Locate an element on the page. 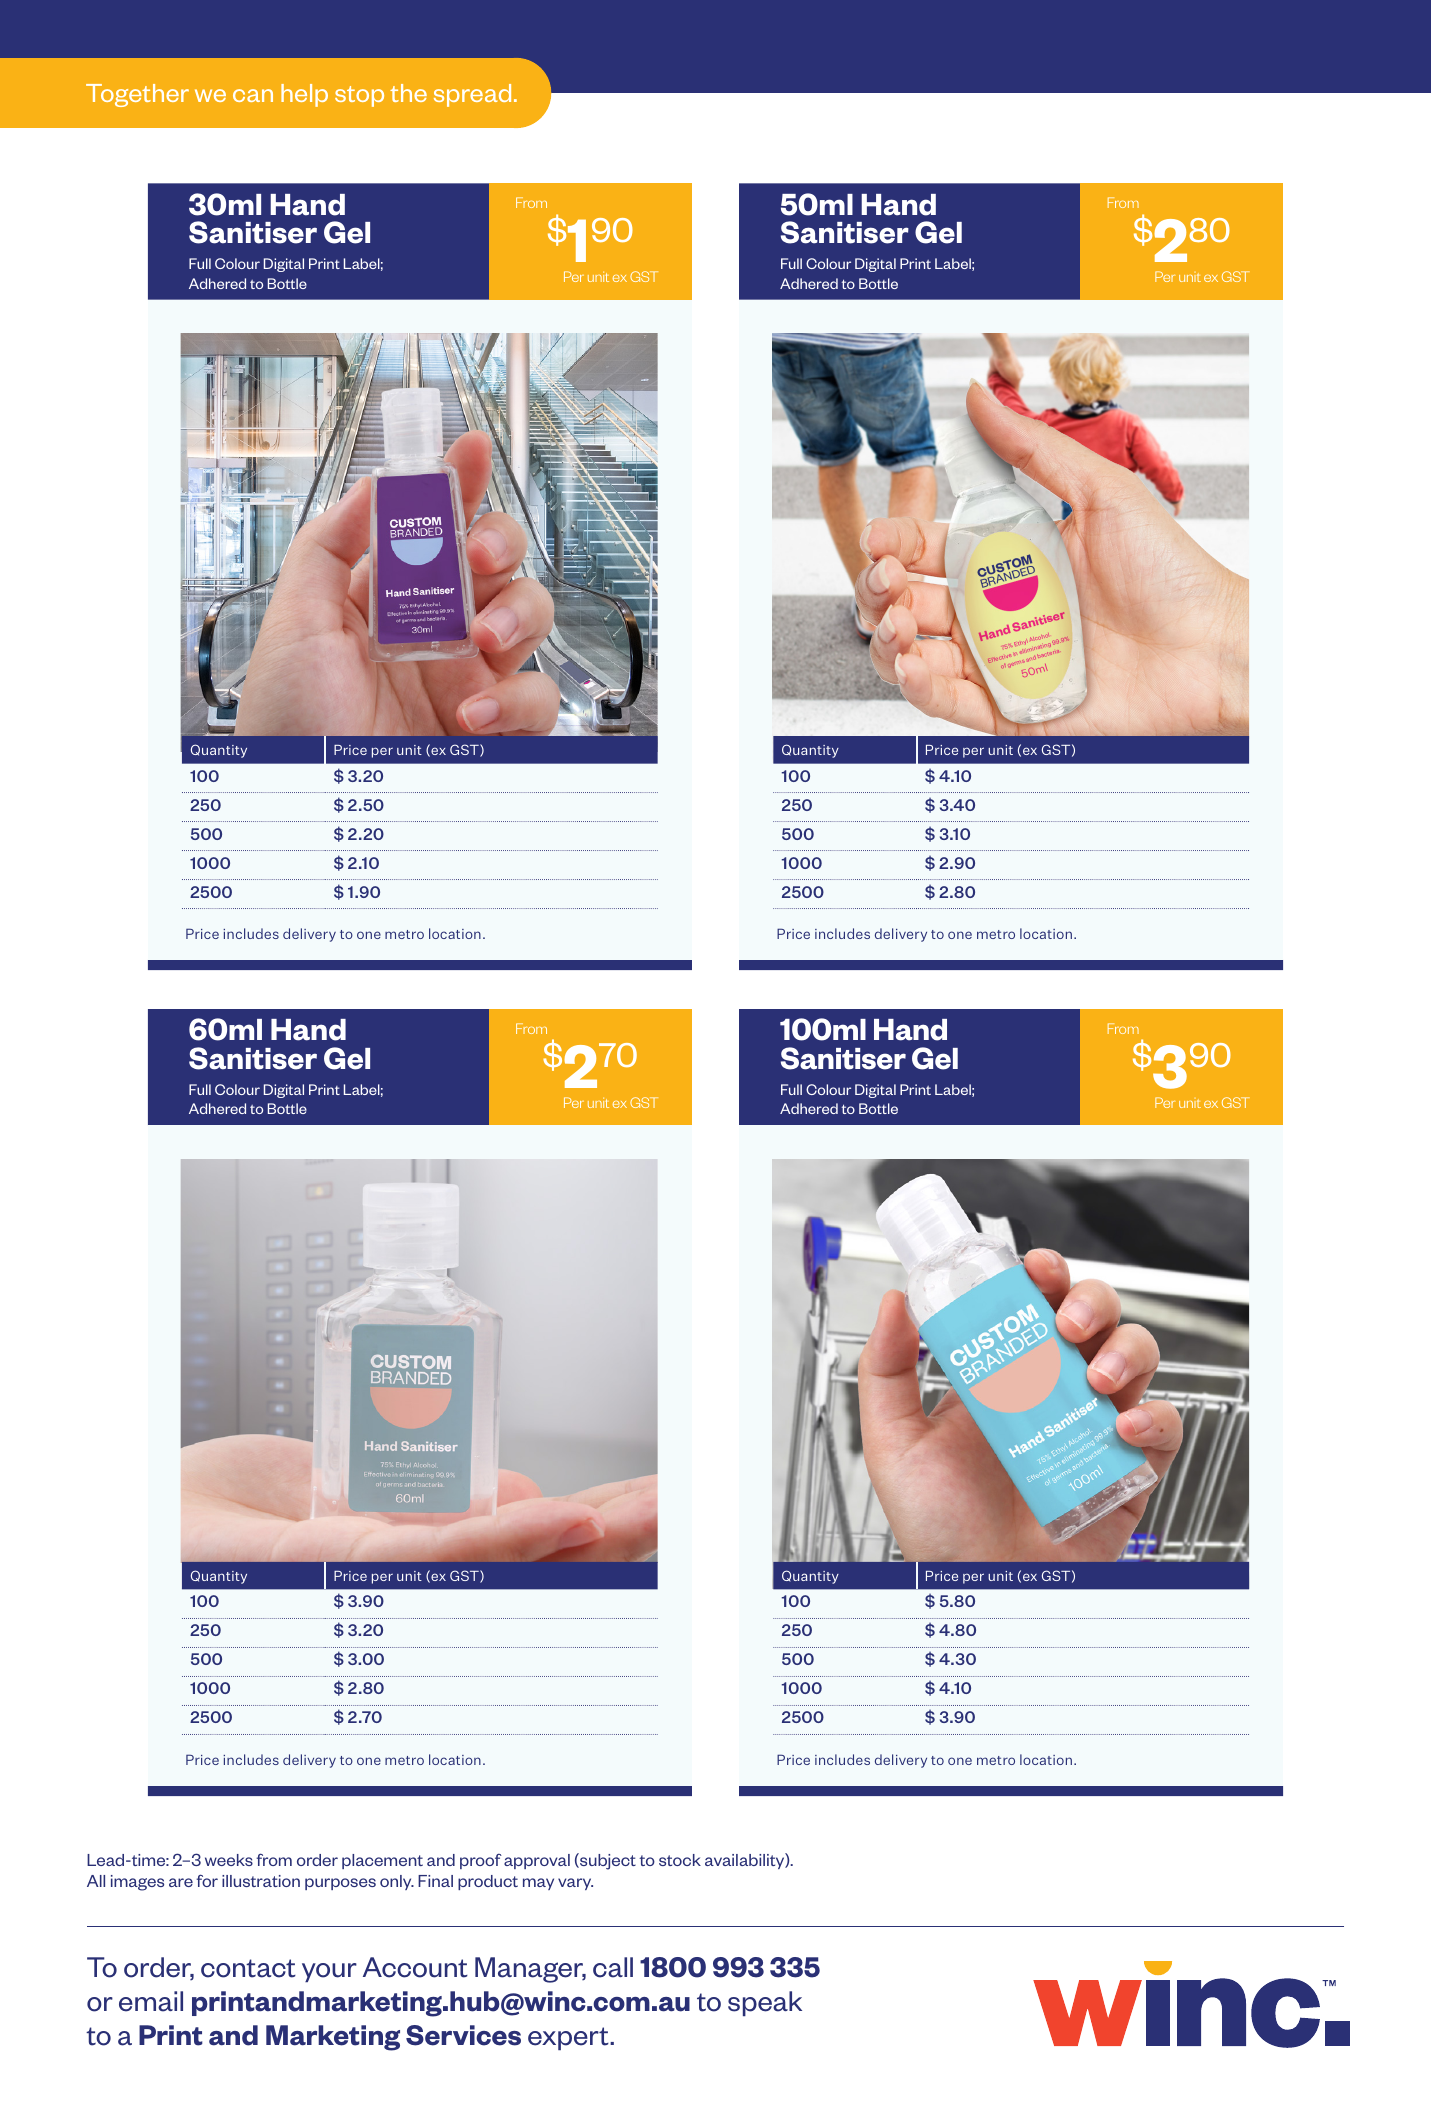  for is located at coordinates (207, 1880).
